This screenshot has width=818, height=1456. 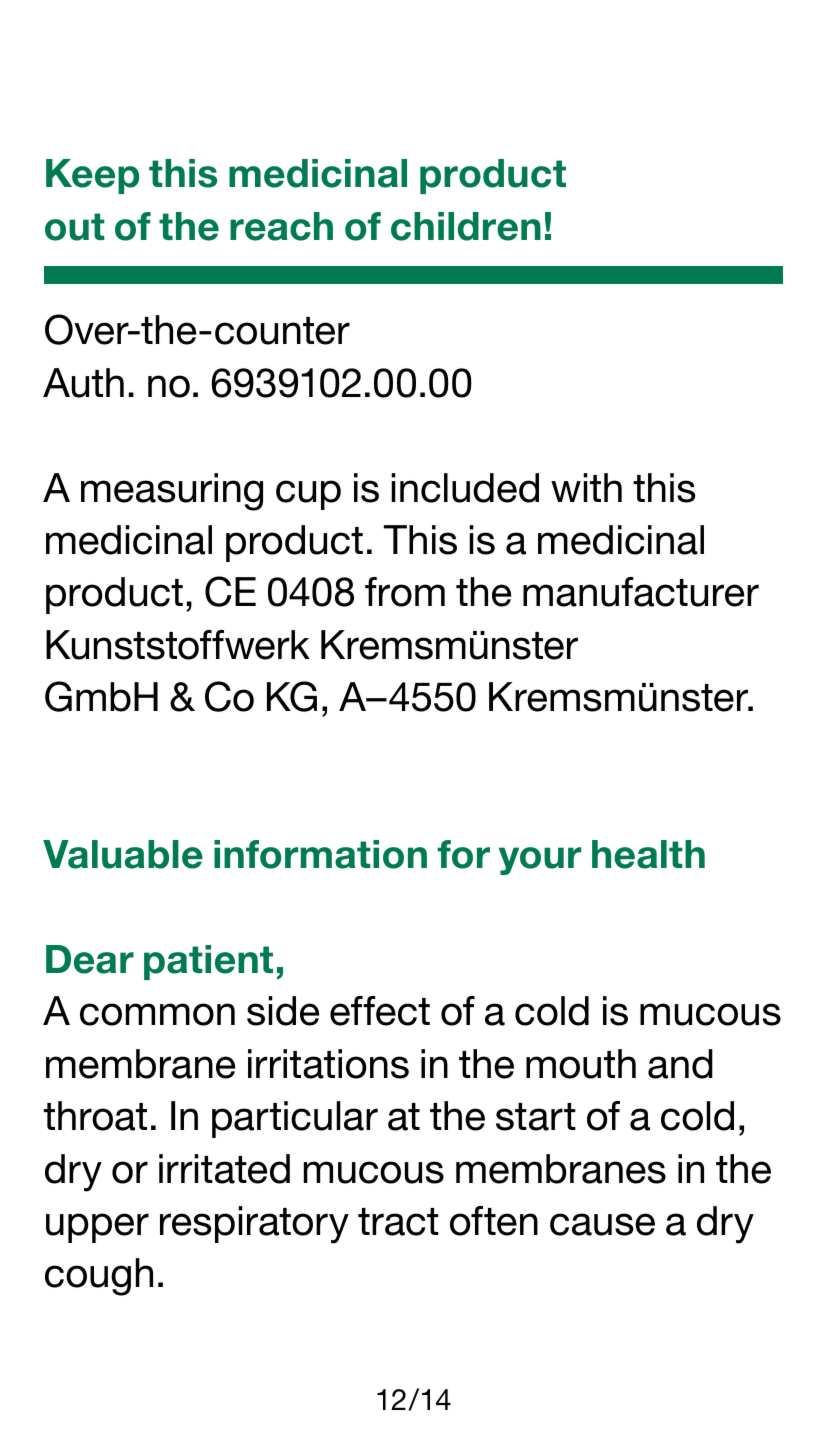 What do you see at coordinates (466, 226) in the screenshot?
I see `children` at bounding box center [466, 226].
